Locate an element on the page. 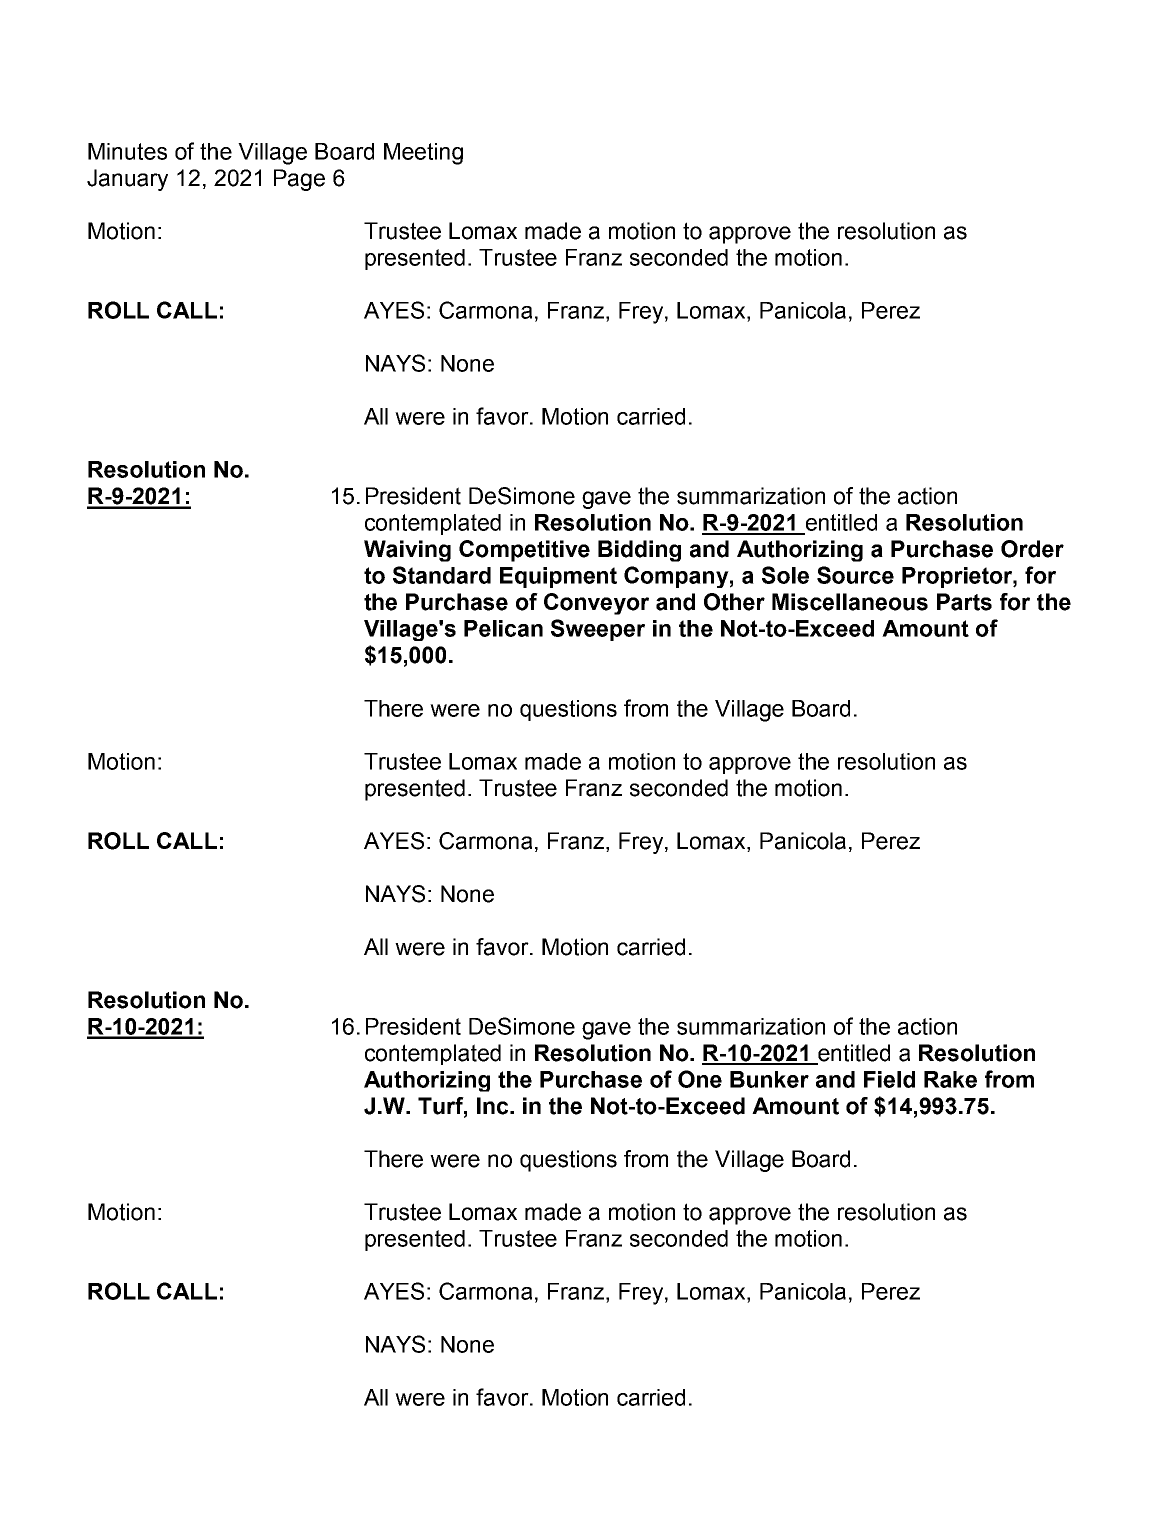 Image resolution: width=1176 pixels, height=1521 pixels. Field is located at coordinates (889, 1079).
